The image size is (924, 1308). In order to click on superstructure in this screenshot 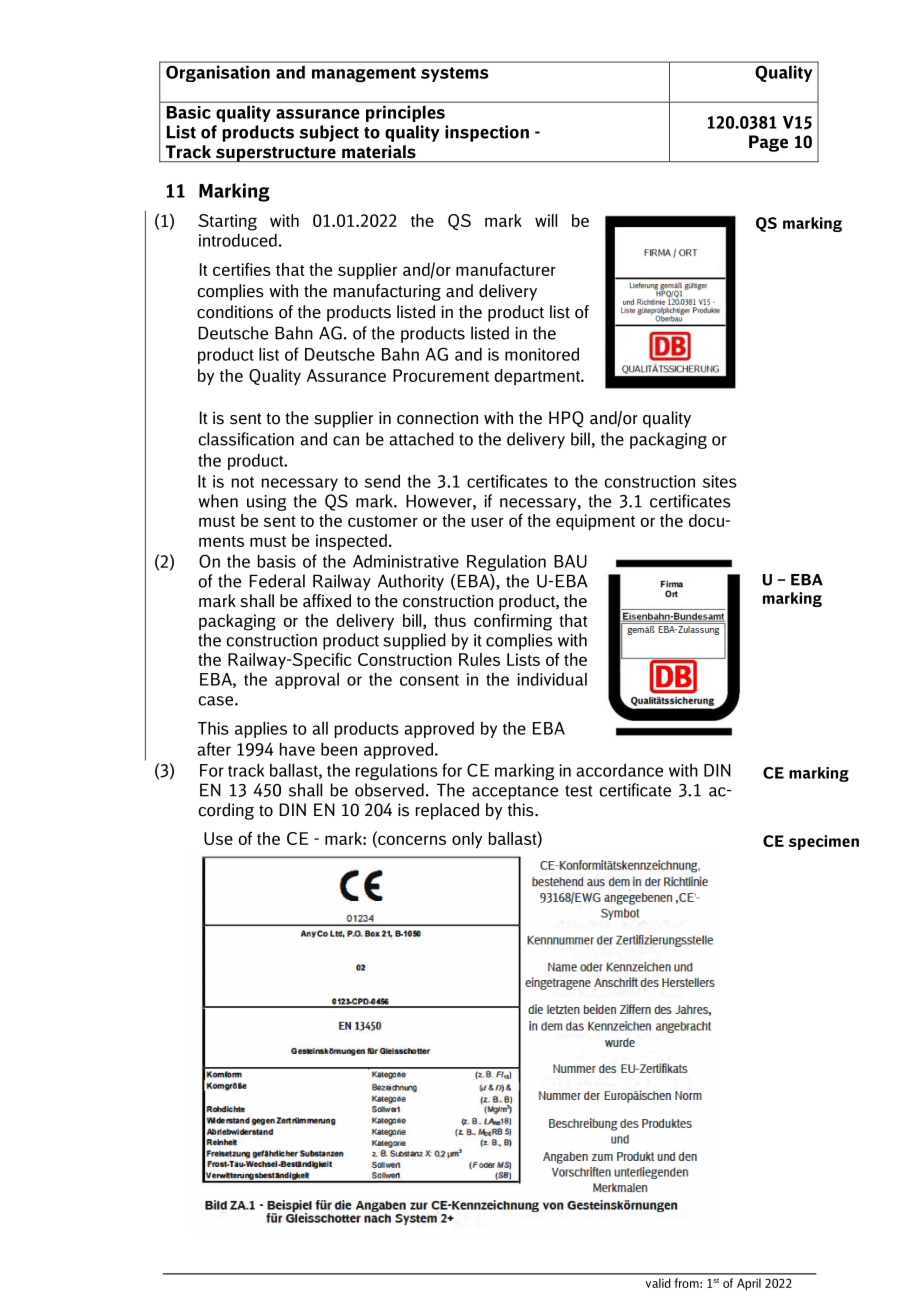, I will do `click(276, 154)`.
